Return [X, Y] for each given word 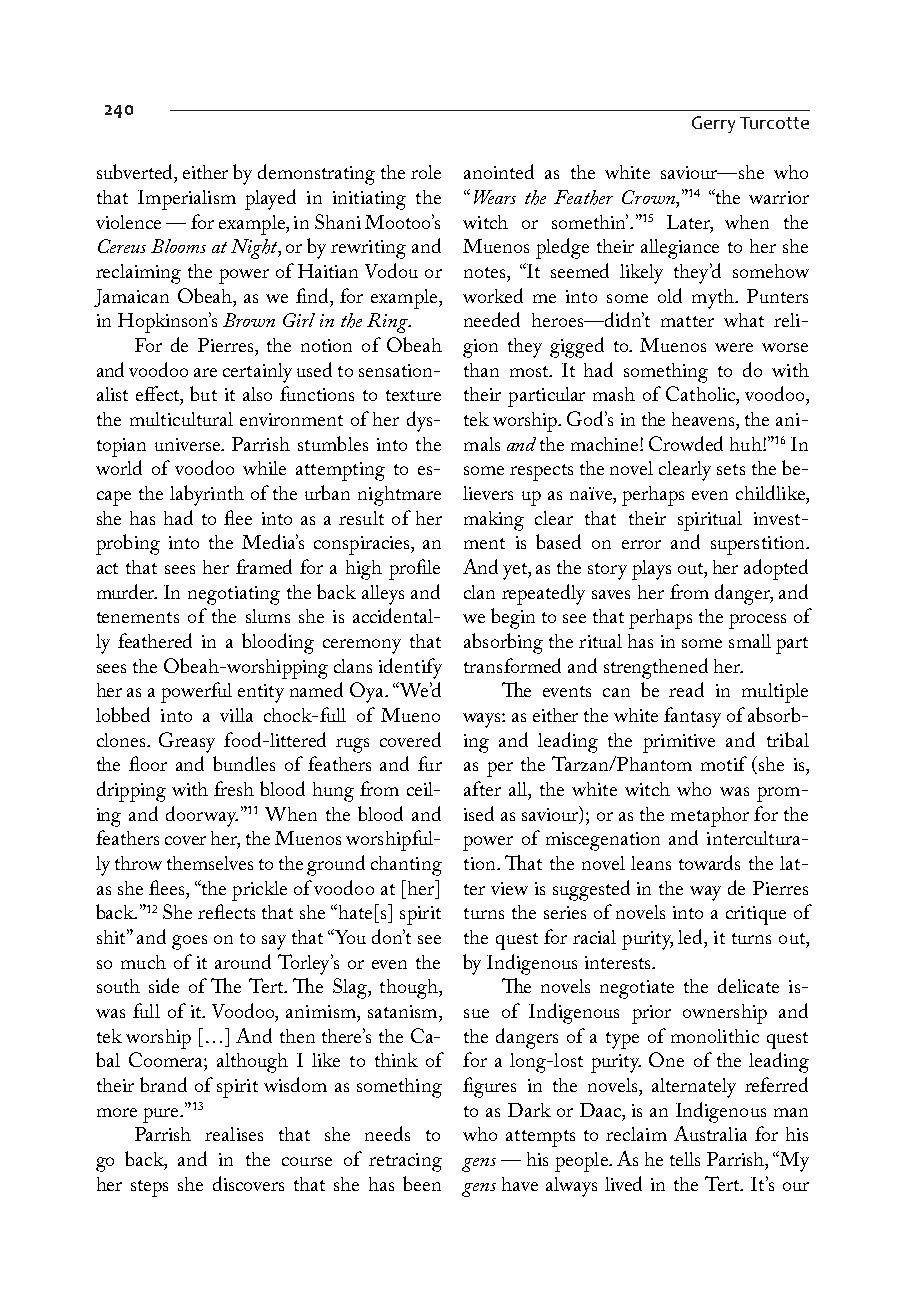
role [426, 172]
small [750, 641]
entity [261, 693]
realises [234, 1134]
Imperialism [187, 200]
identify [410, 668]
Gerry [713, 124]
